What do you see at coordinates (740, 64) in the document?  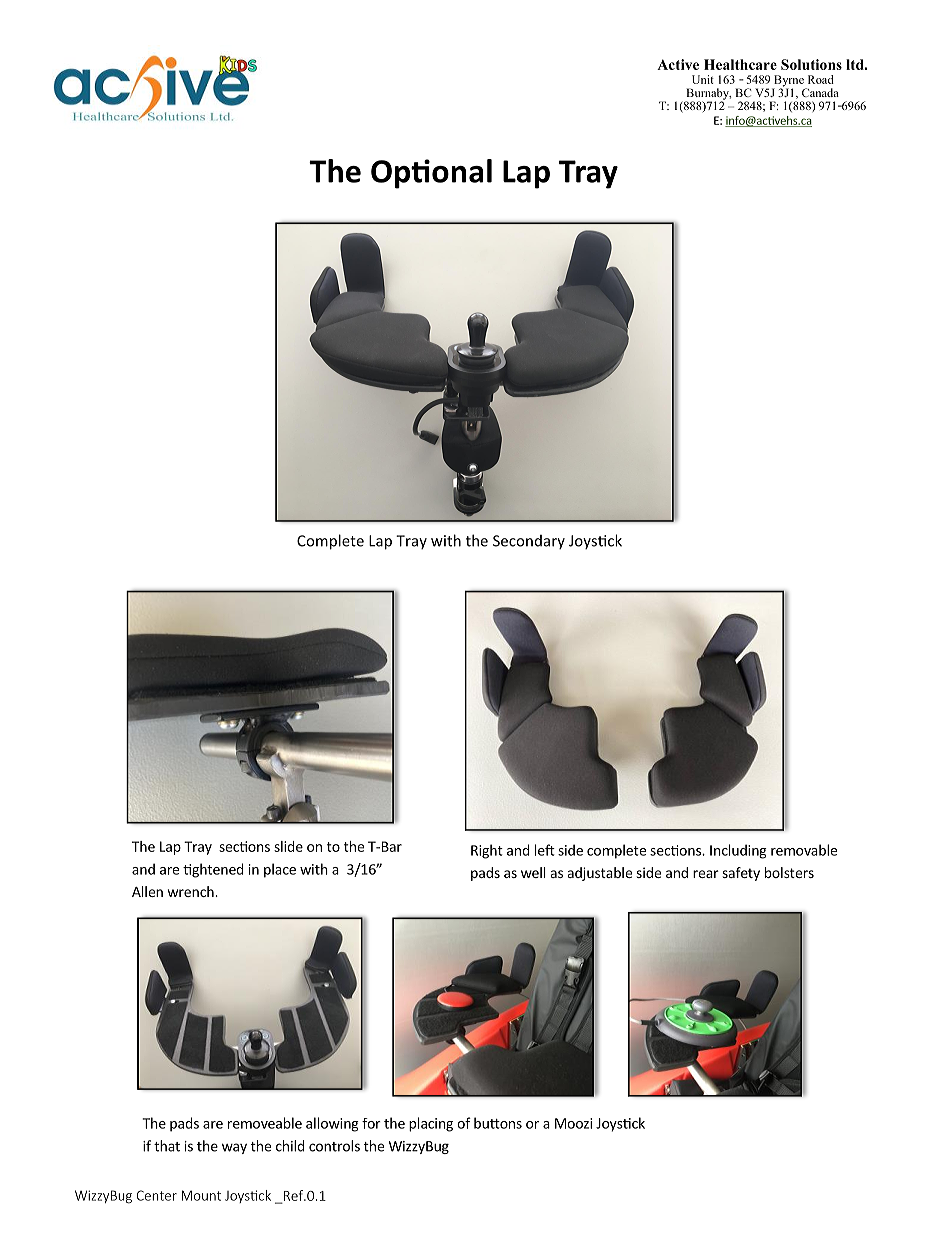 I see `Healthcare` at bounding box center [740, 64].
